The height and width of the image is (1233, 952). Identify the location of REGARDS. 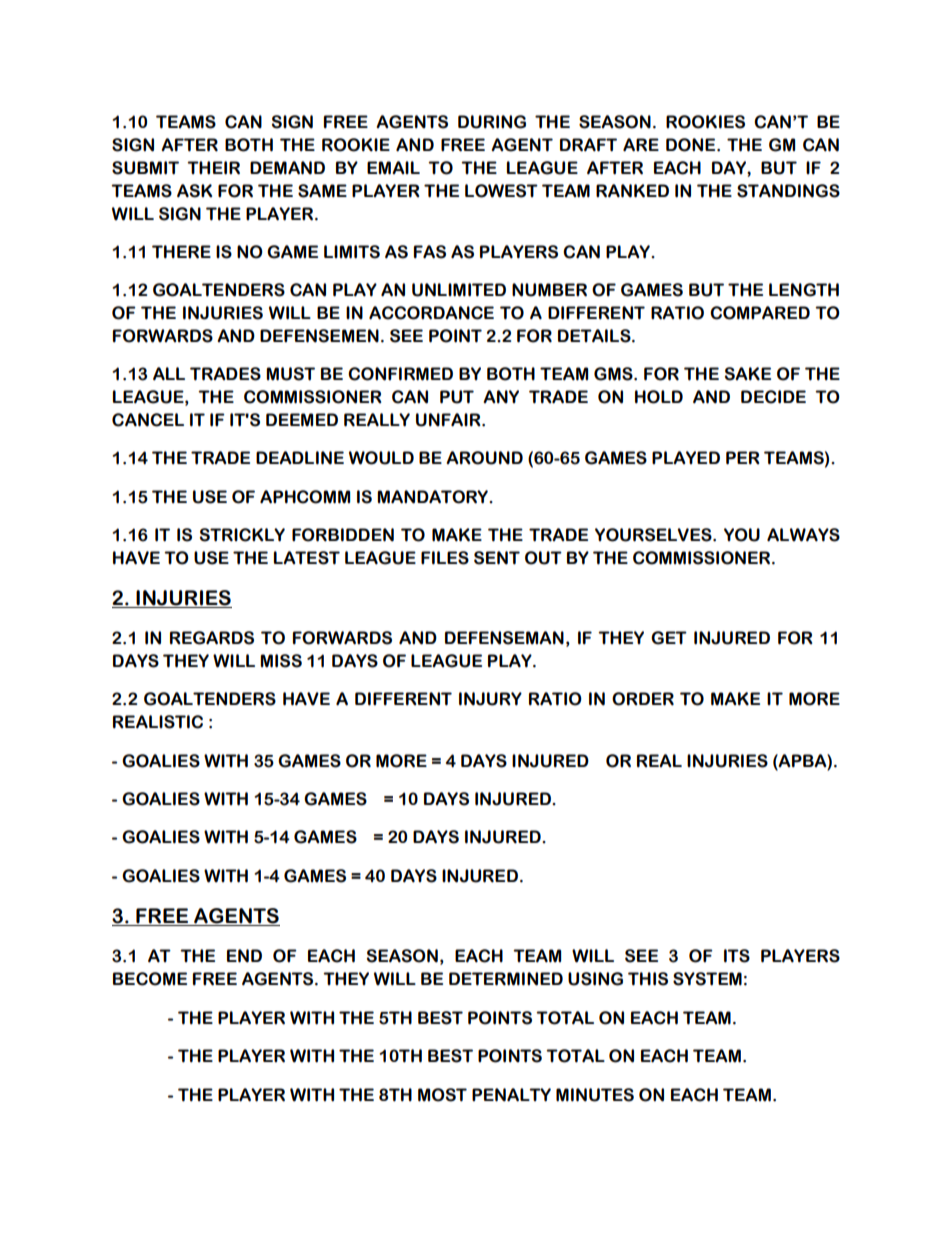
(212, 638).
